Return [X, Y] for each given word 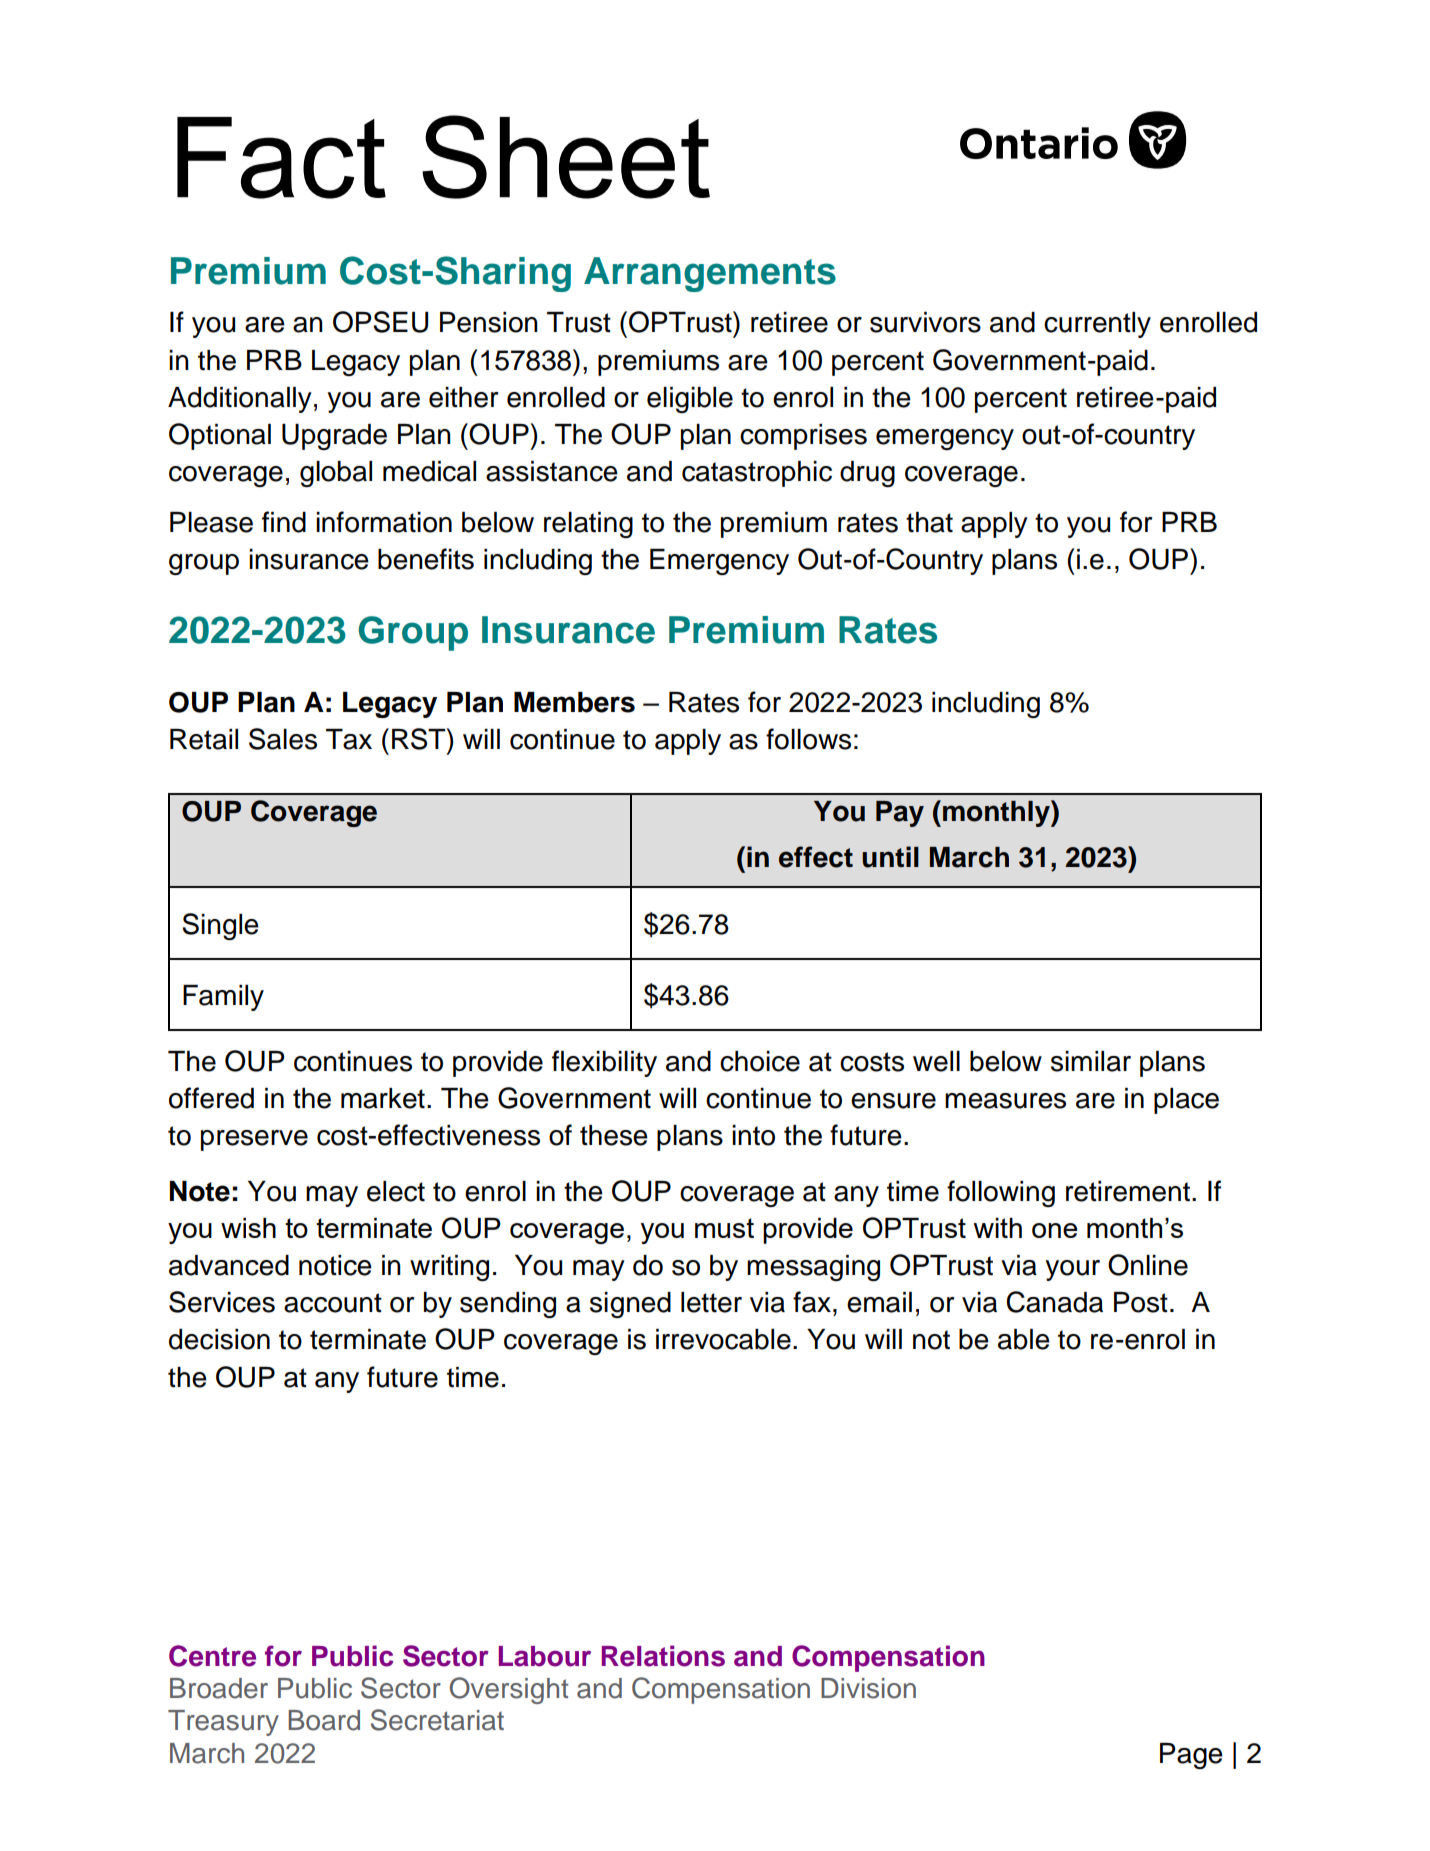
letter [711, 1302]
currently [1097, 325]
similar [1091, 1061]
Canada [1054, 1302]
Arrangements [710, 274]
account [333, 1303]
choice [760, 1061]
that [929, 522]
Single [220, 926]
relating [588, 525]
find [284, 522]
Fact [281, 158]
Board [324, 1720]
